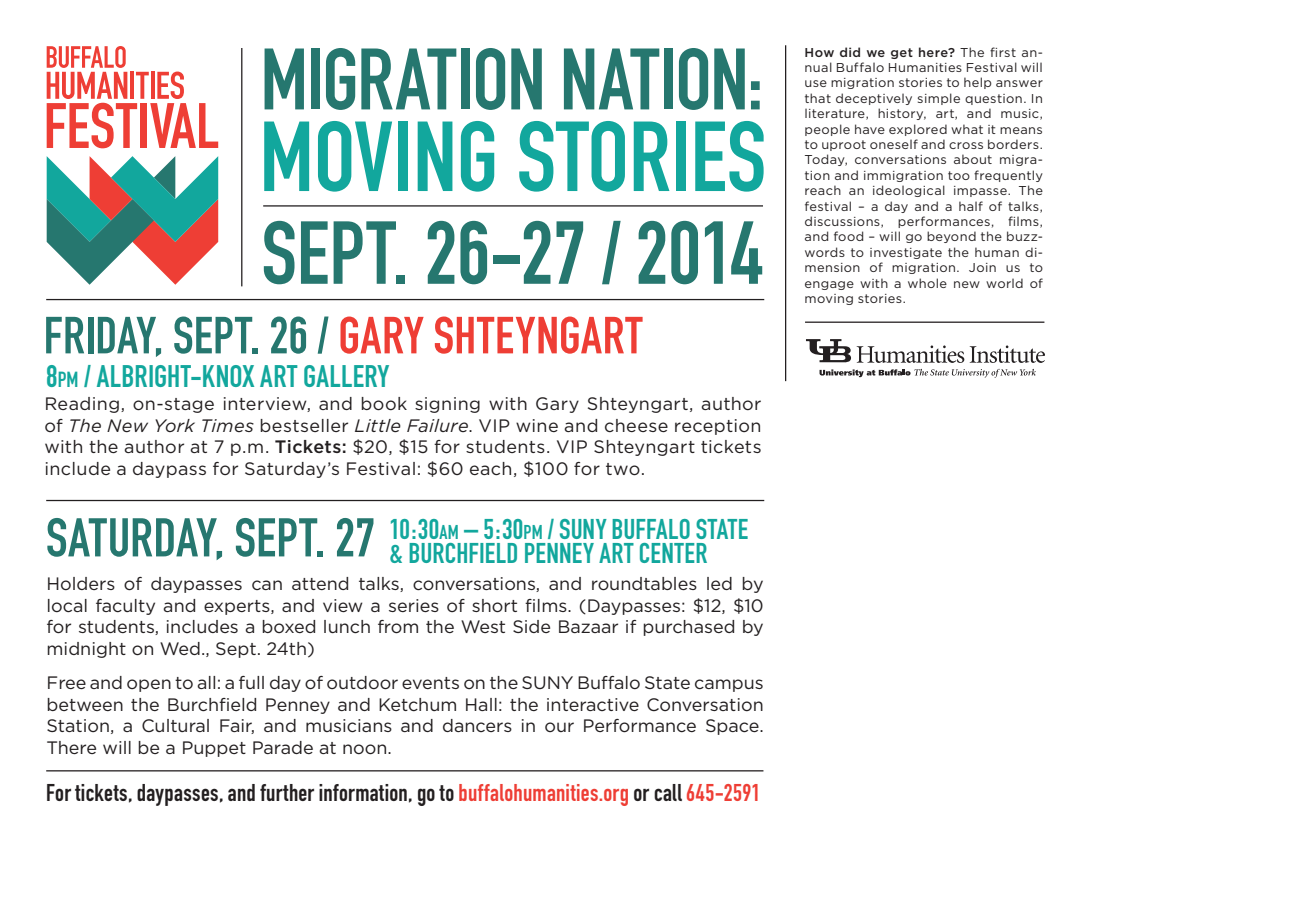  What do you see at coordinates (902, 53) in the screenshot?
I see `get` at bounding box center [902, 53].
